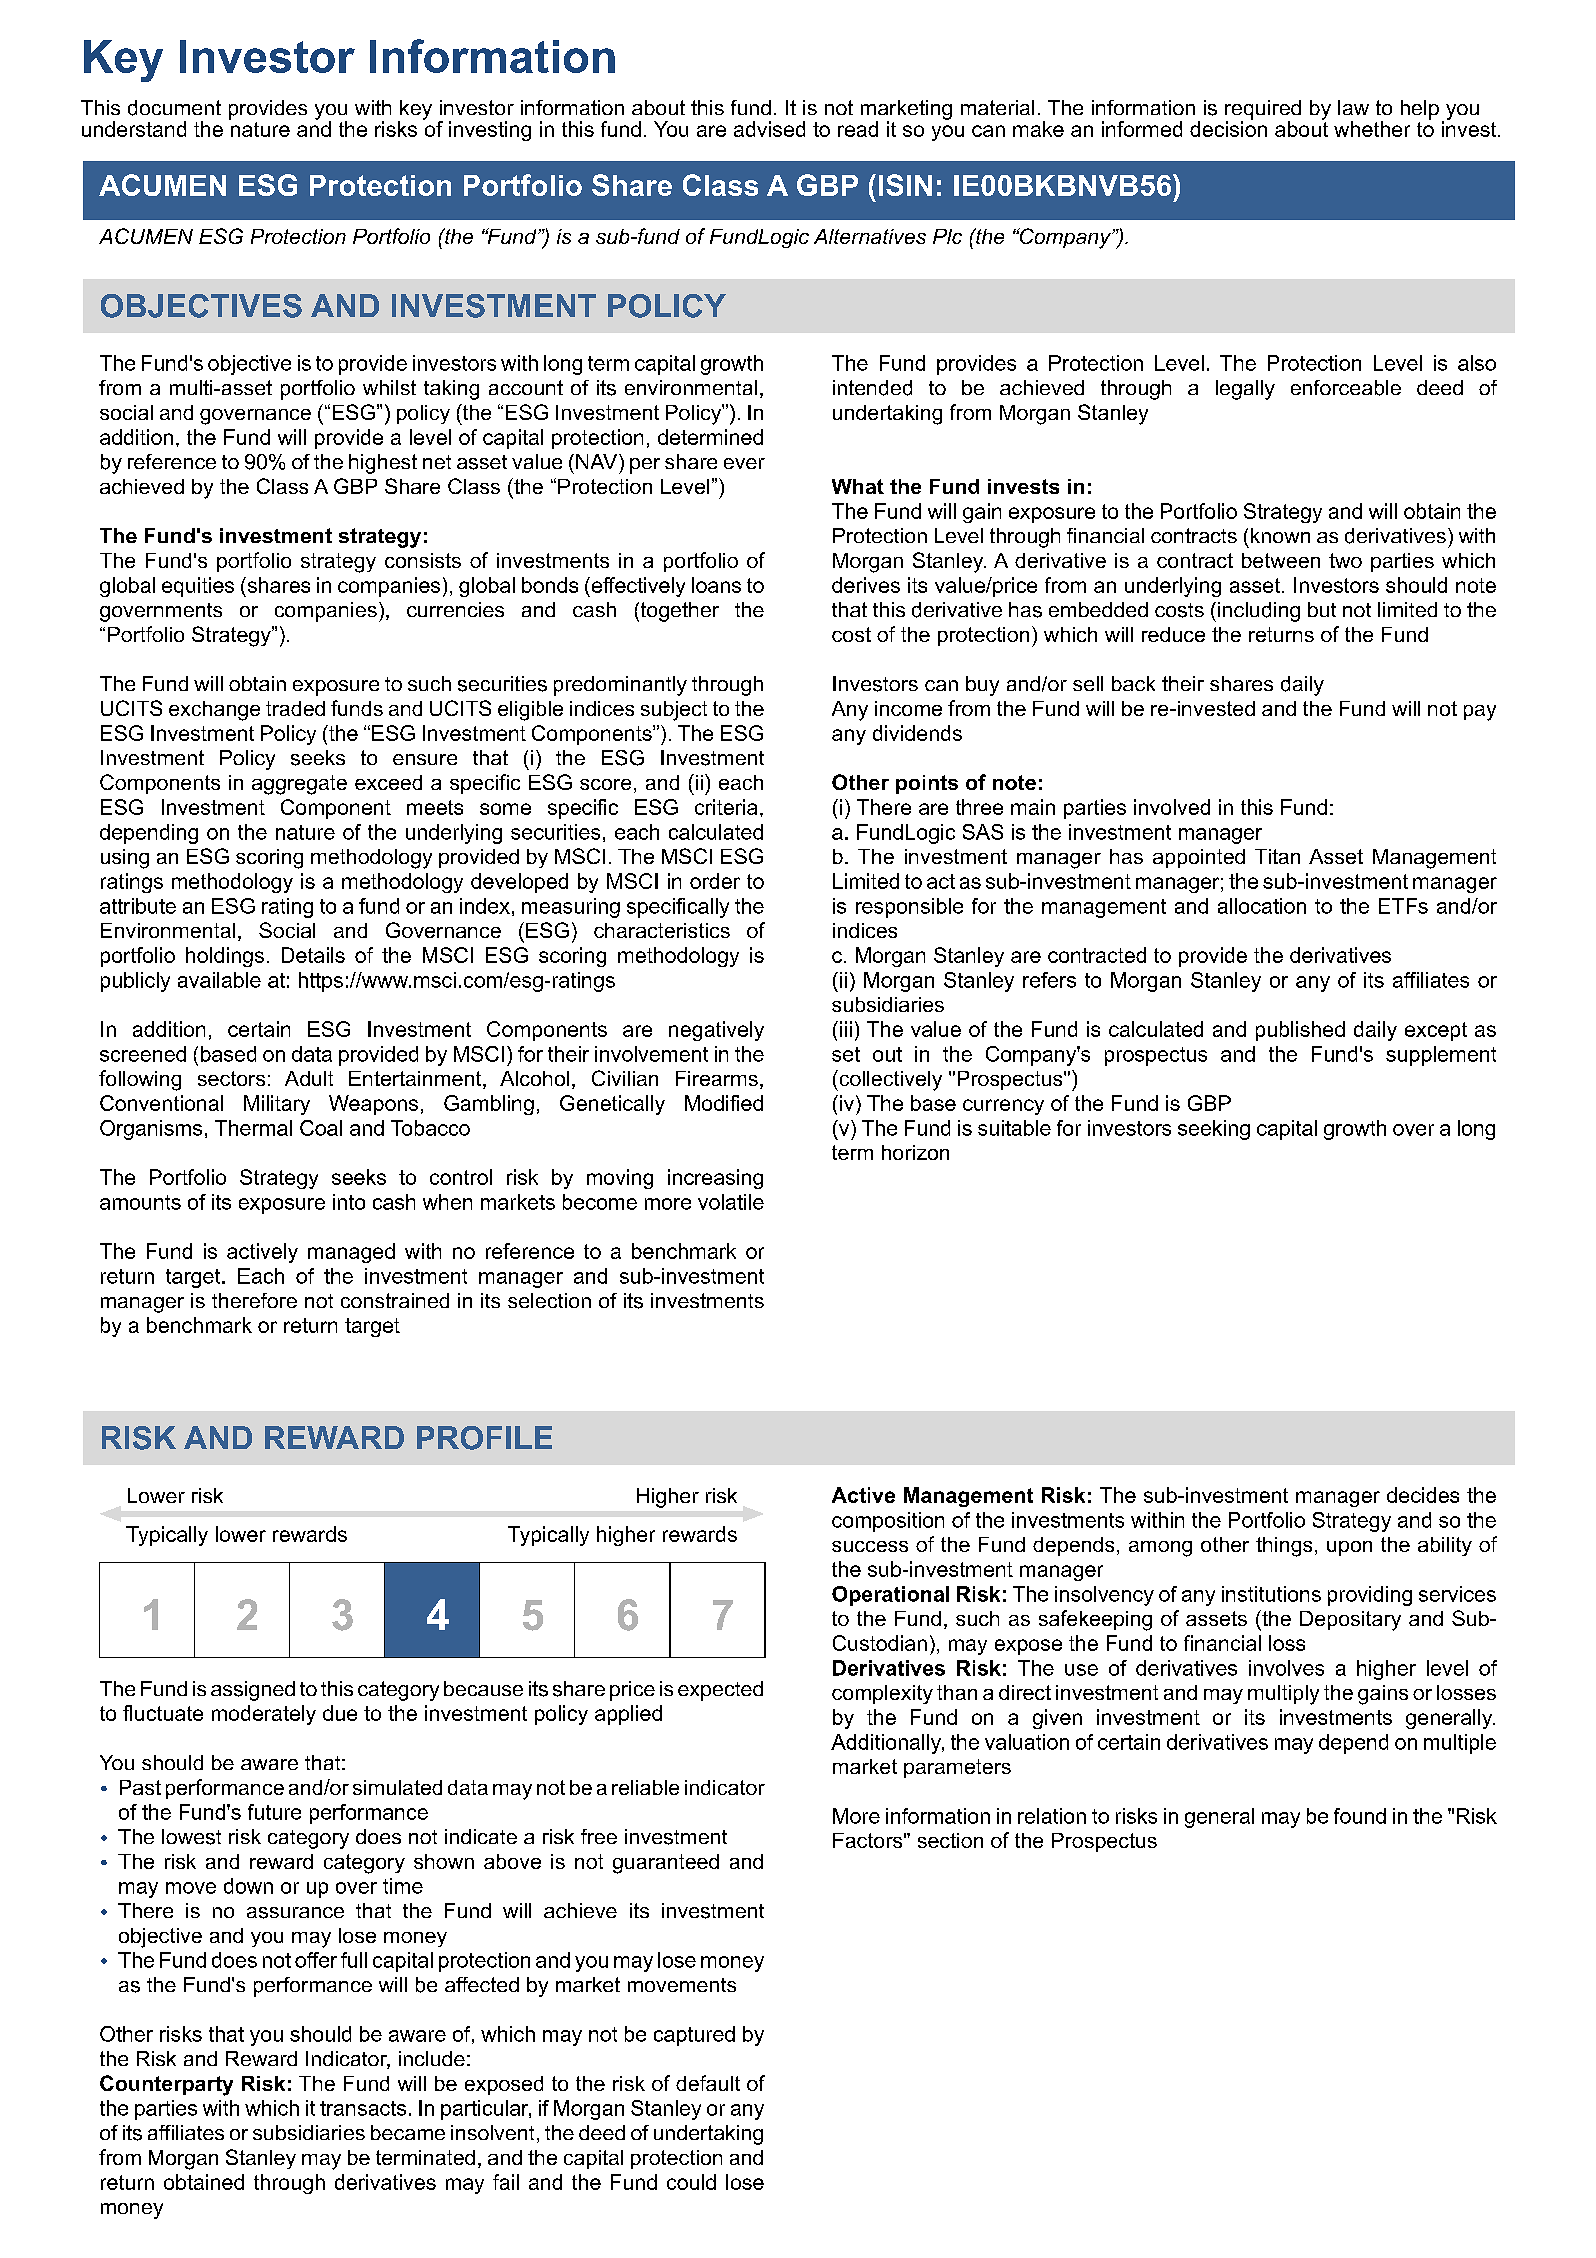 This screenshot has width=1596, height=2258. What do you see at coordinates (408, 2132) in the screenshot?
I see `became` at bounding box center [408, 2132].
